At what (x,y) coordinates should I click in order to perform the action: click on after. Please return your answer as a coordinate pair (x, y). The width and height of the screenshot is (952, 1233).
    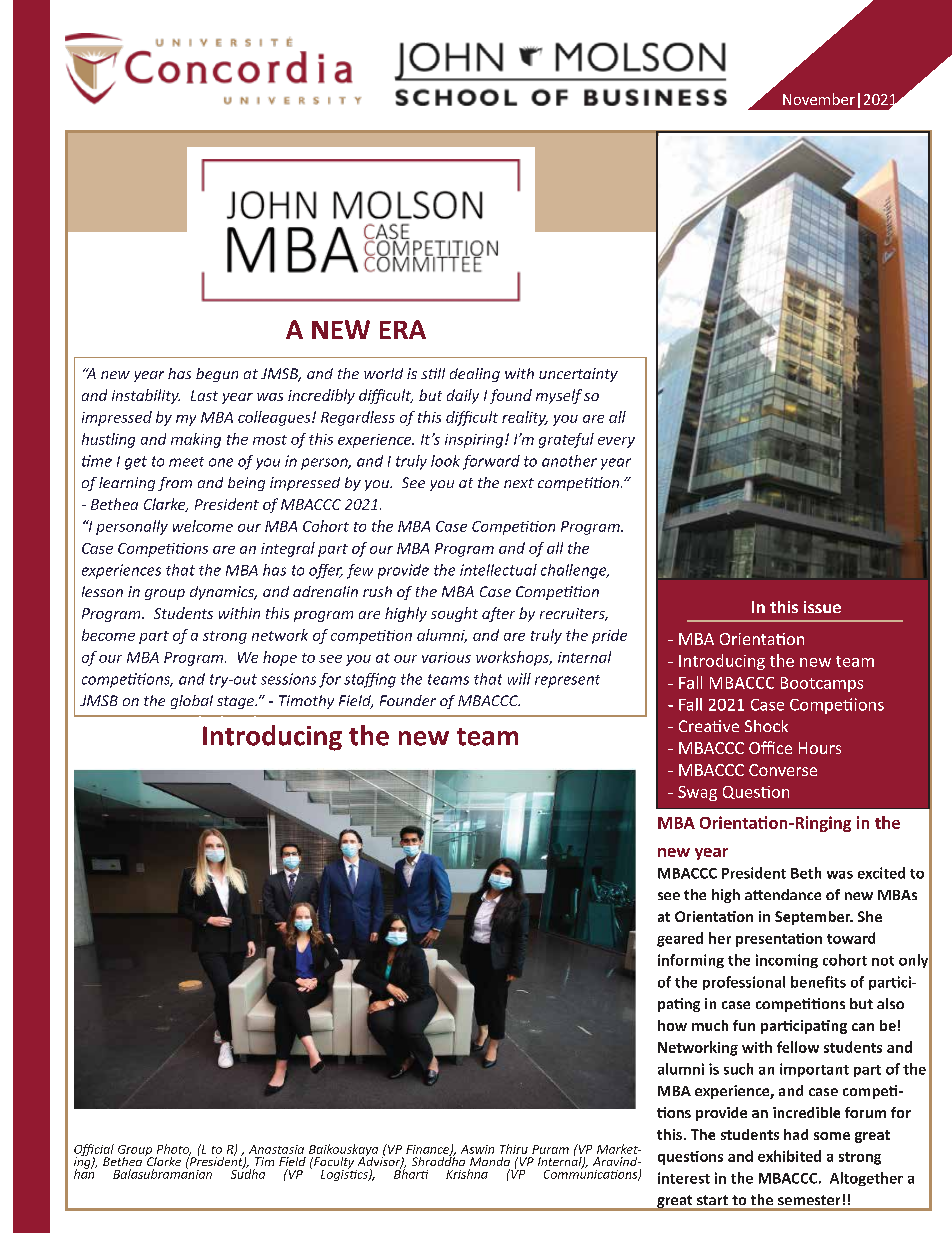
    Looking at the image, I should click on (498, 614).
